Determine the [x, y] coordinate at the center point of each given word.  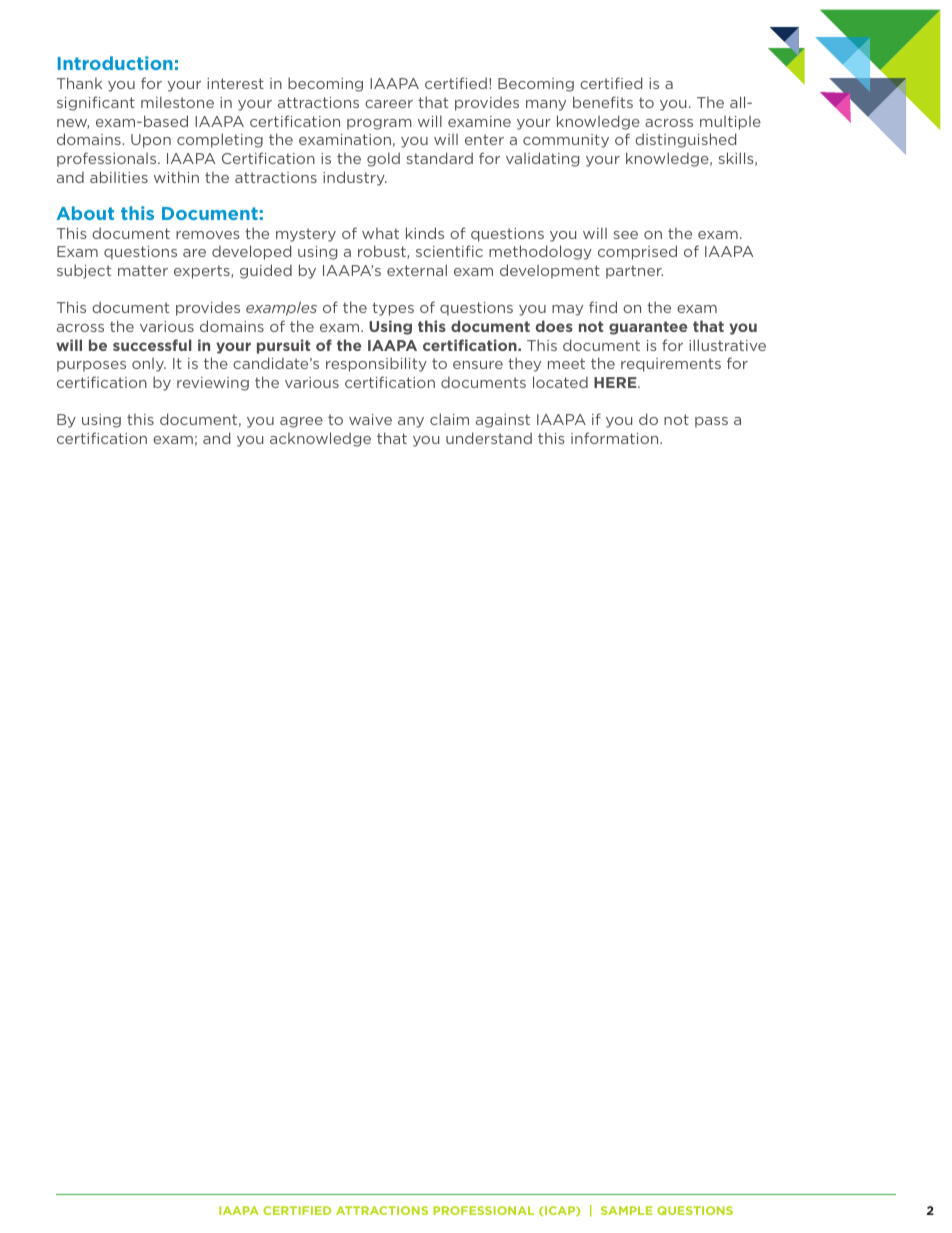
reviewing [213, 384]
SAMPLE [627, 1210]
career [389, 104]
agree [301, 422]
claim [449, 419]
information [616, 438]
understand [489, 438]
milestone [177, 102]
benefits [603, 102]
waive [370, 419]
